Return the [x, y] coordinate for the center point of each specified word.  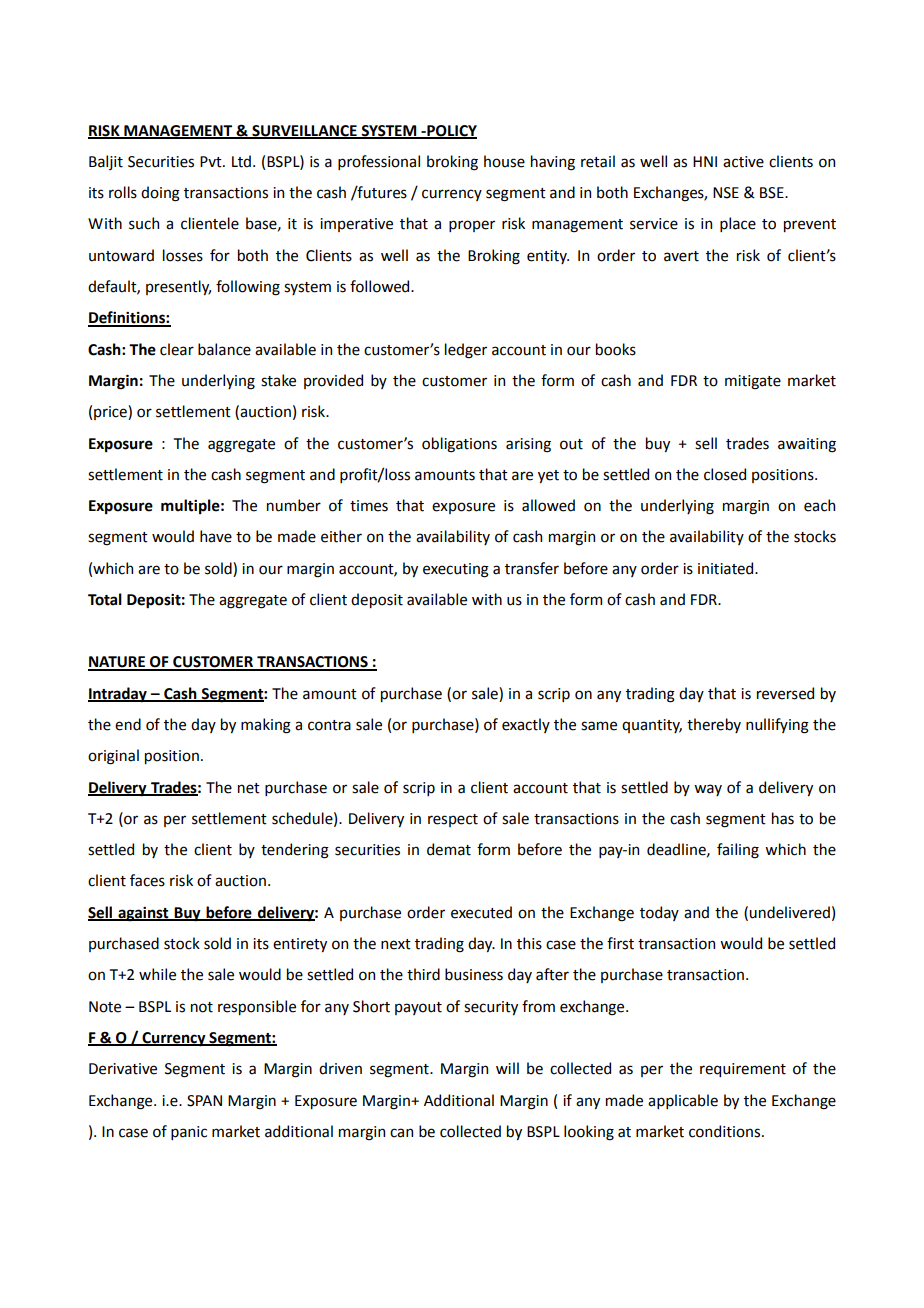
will [507, 1068]
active [743, 162]
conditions [726, 1131]
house [504, 161]
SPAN [204, 1101]
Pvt [212, 162]
